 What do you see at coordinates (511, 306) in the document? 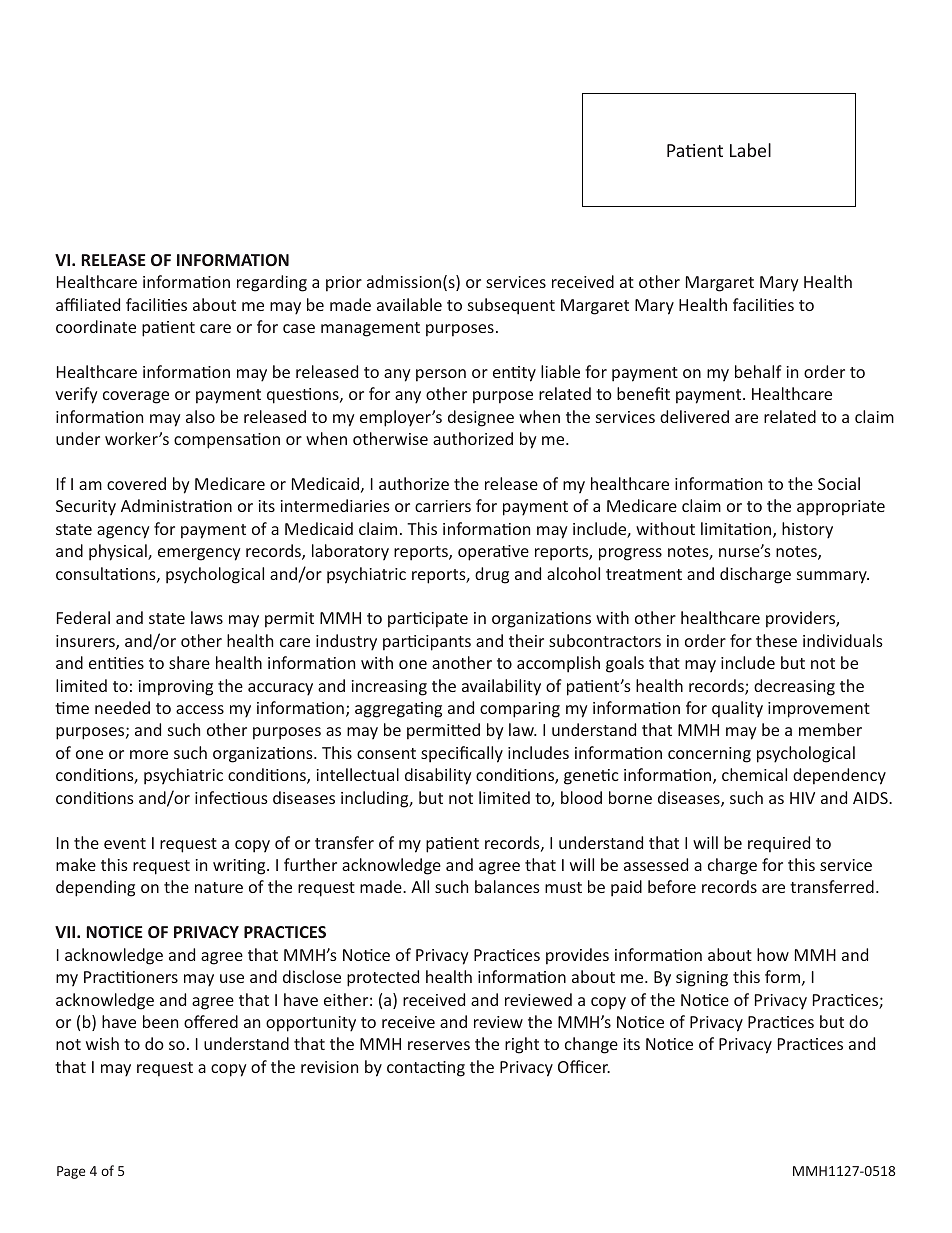
I see `subsequent` at bounding box center [511, 306].
